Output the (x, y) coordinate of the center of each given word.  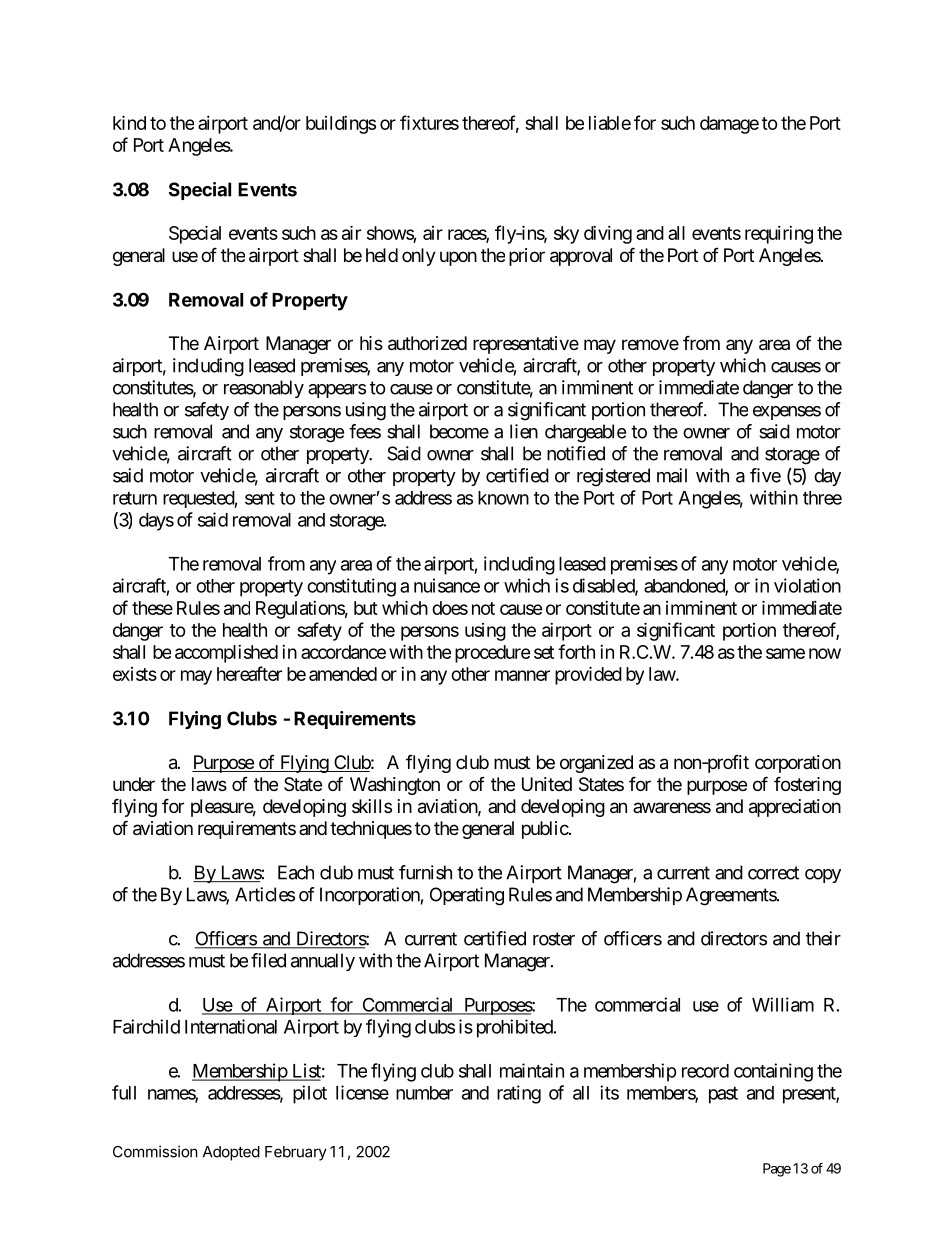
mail (672, 475)
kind (129, 122)
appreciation (795, 808)
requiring (779, 235)
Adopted (231, 1153)
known (503, 498)
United (547, 784)
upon (458, 258)
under (134, 784)
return (135, 498)
